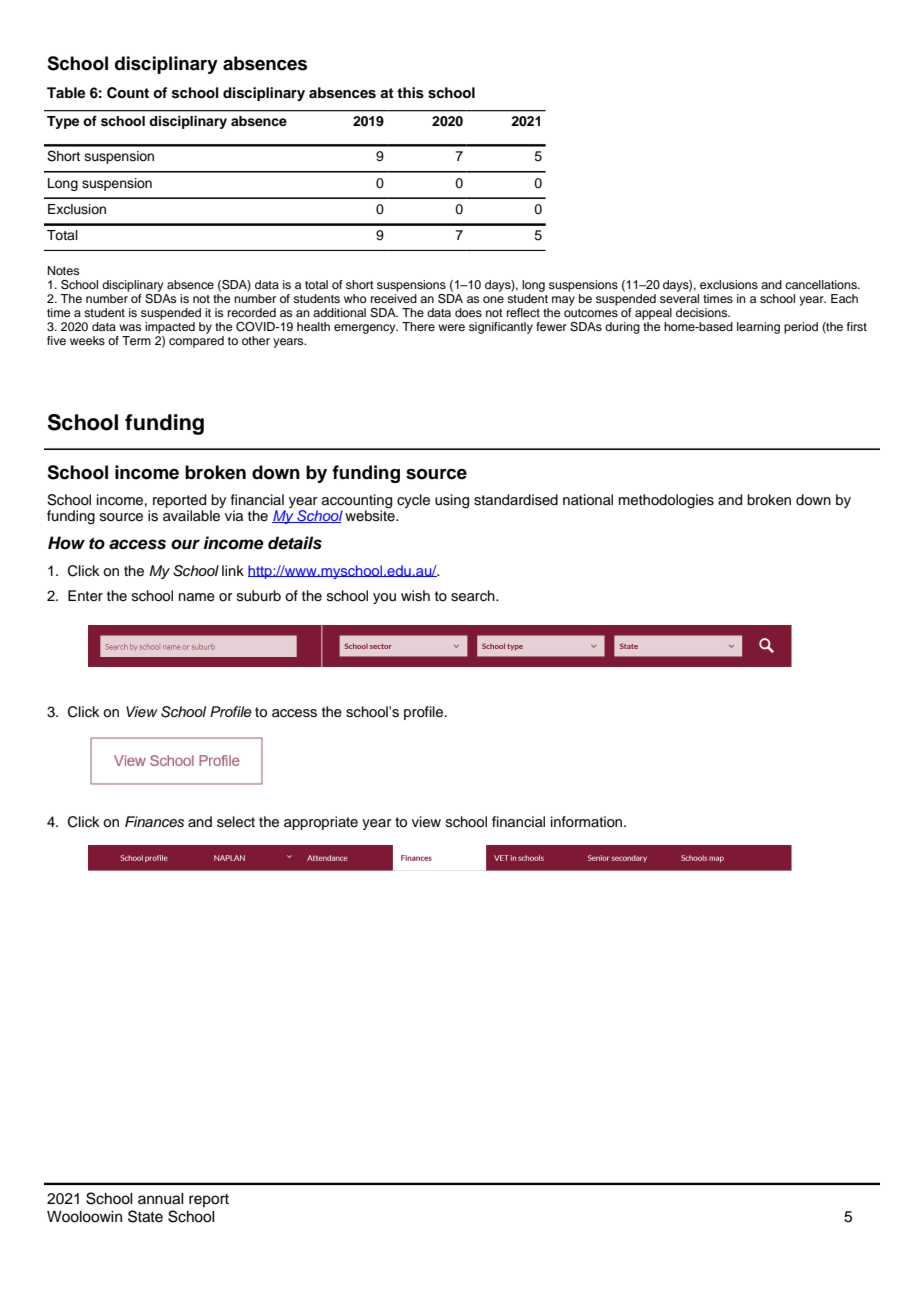 The image size is (924, 1308). I want to click on cancellations, so click(822, 284).
